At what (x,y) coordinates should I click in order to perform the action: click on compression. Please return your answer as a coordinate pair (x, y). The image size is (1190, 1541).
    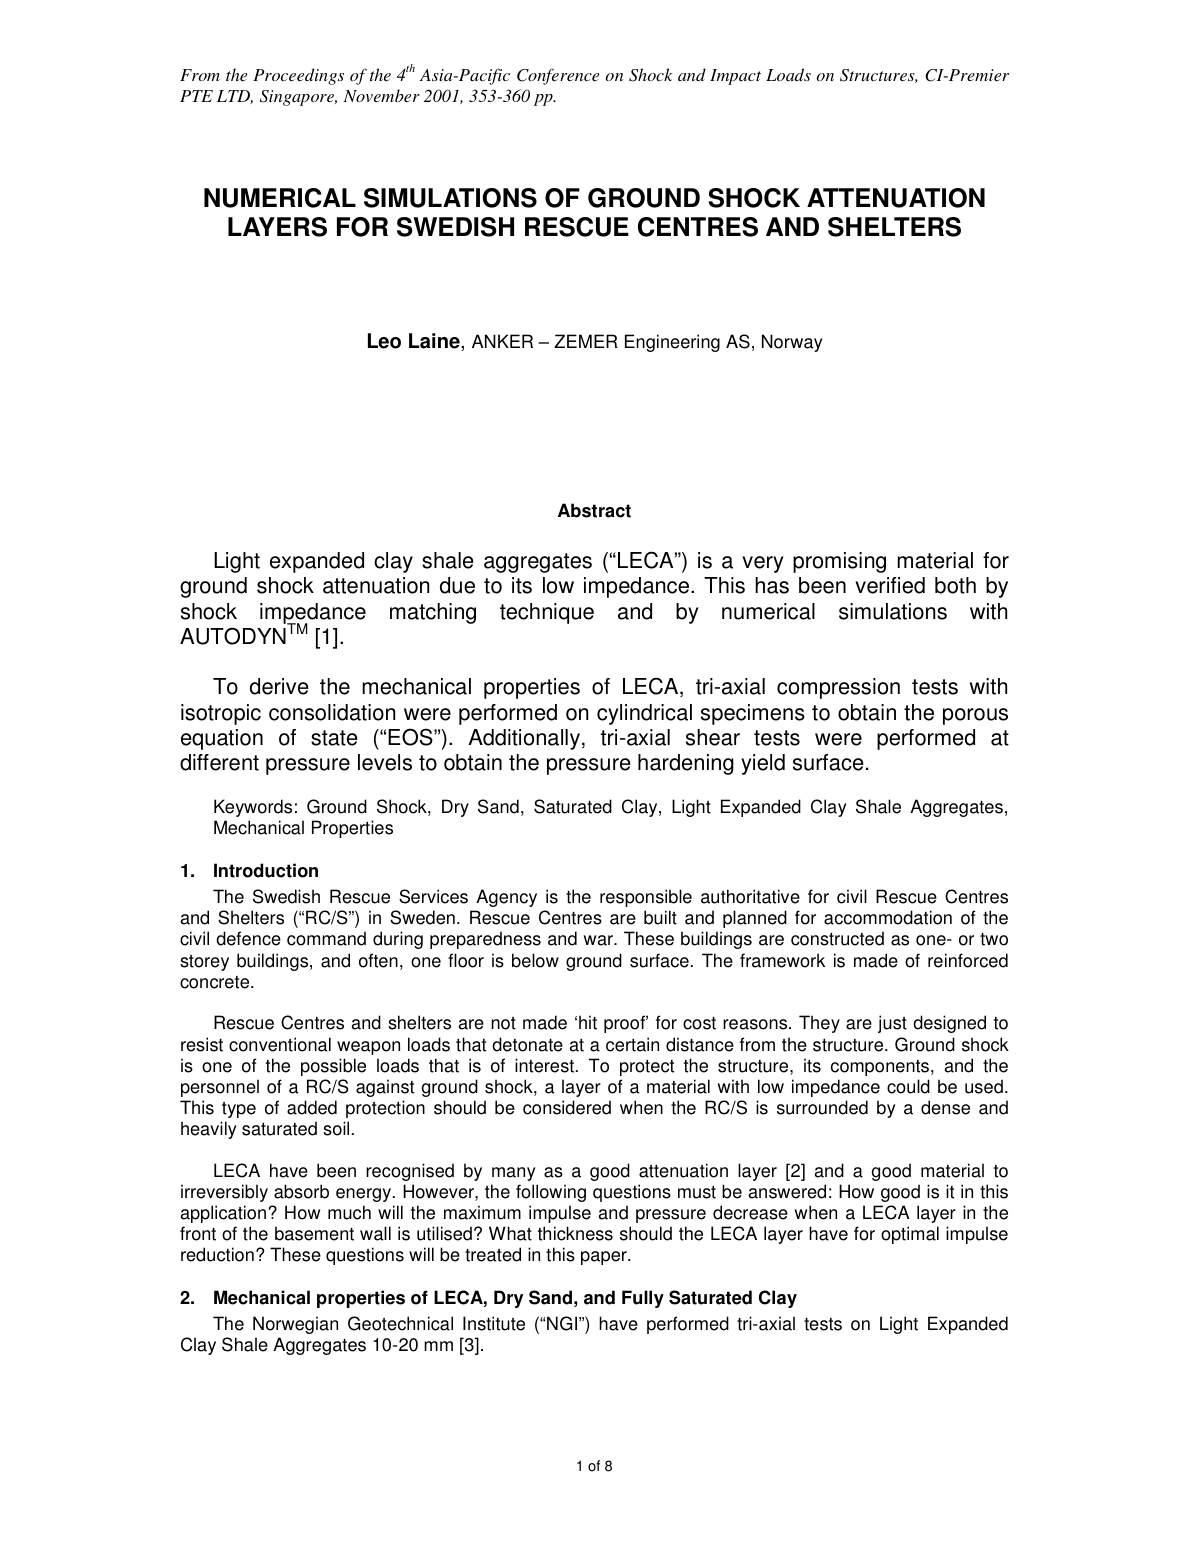
    Looking at the image, I should click on (838, 688).
